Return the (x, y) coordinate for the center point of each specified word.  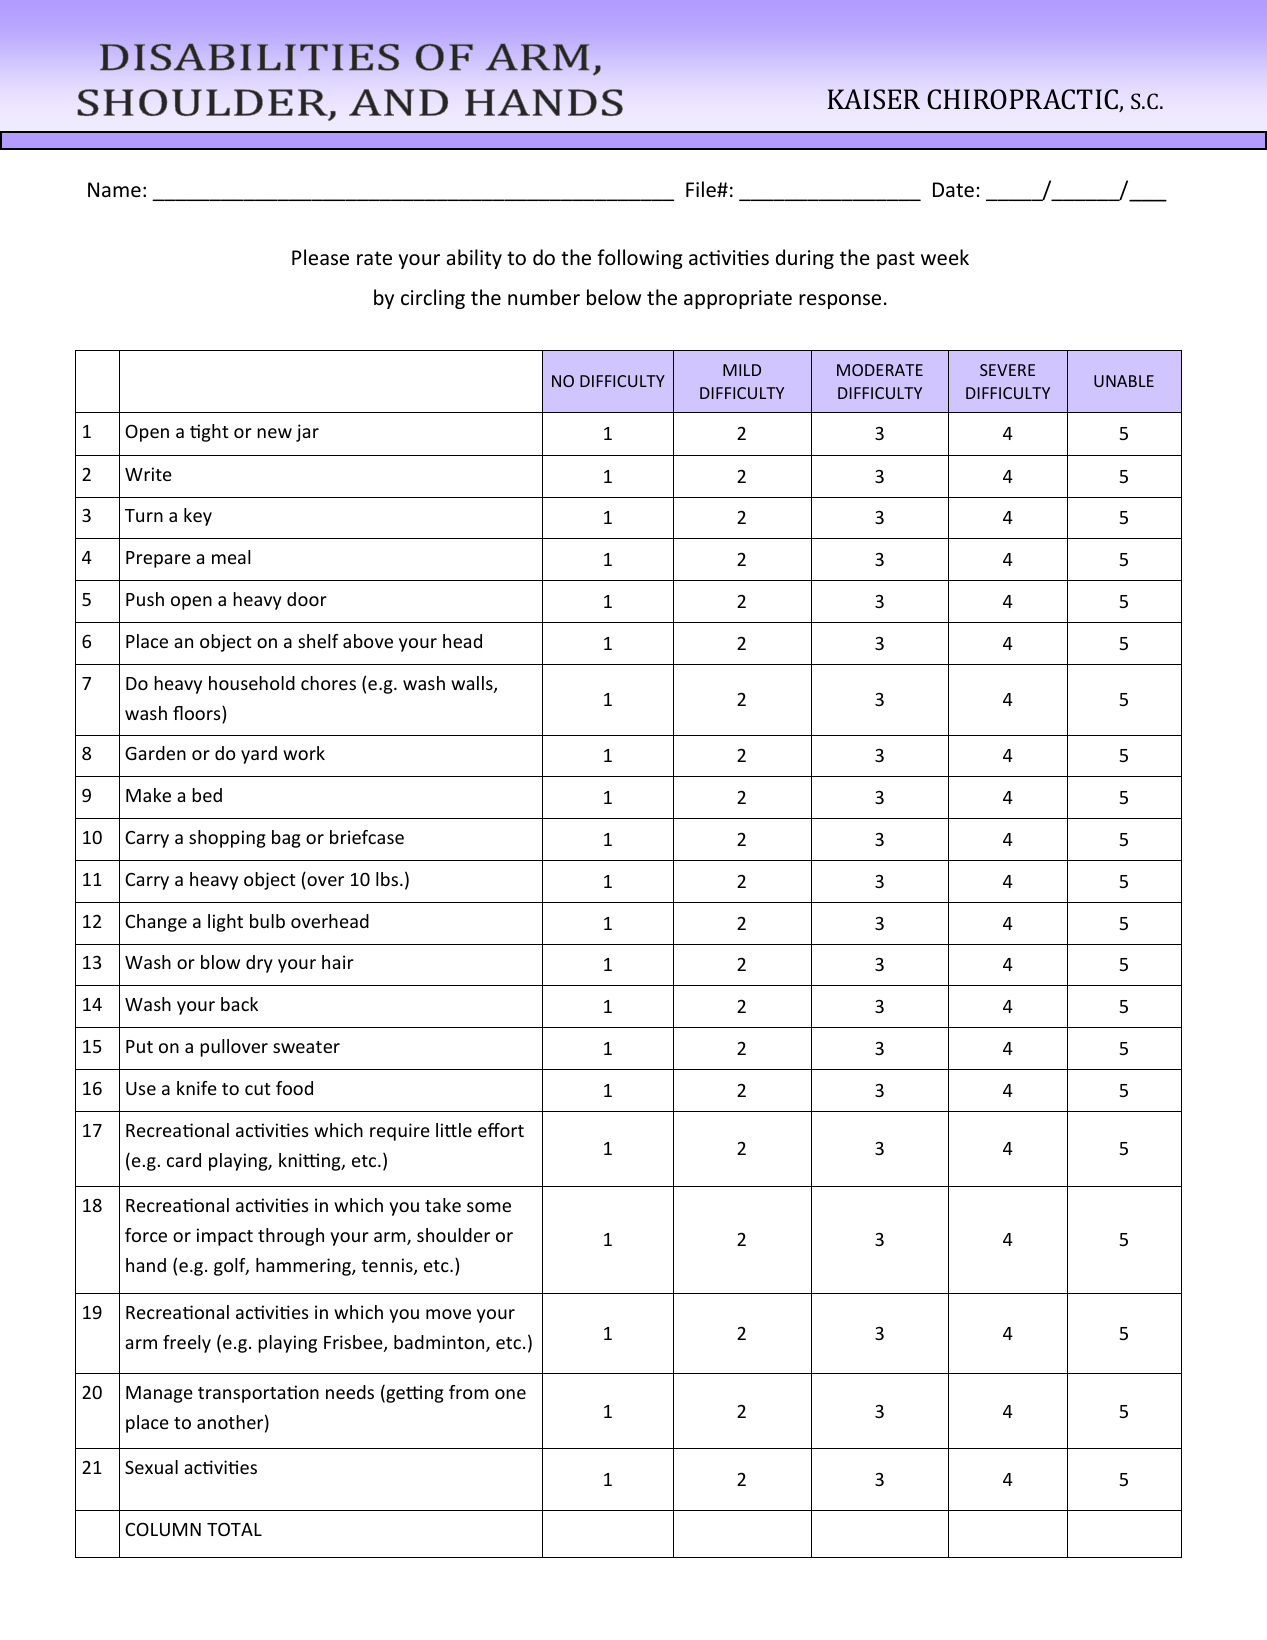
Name (114, 190)
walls (473, 684)
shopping (227, 839)
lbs (388, 879)
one (510, 1394)
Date (953, 190)
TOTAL (234, 1529)
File (702, 189)
